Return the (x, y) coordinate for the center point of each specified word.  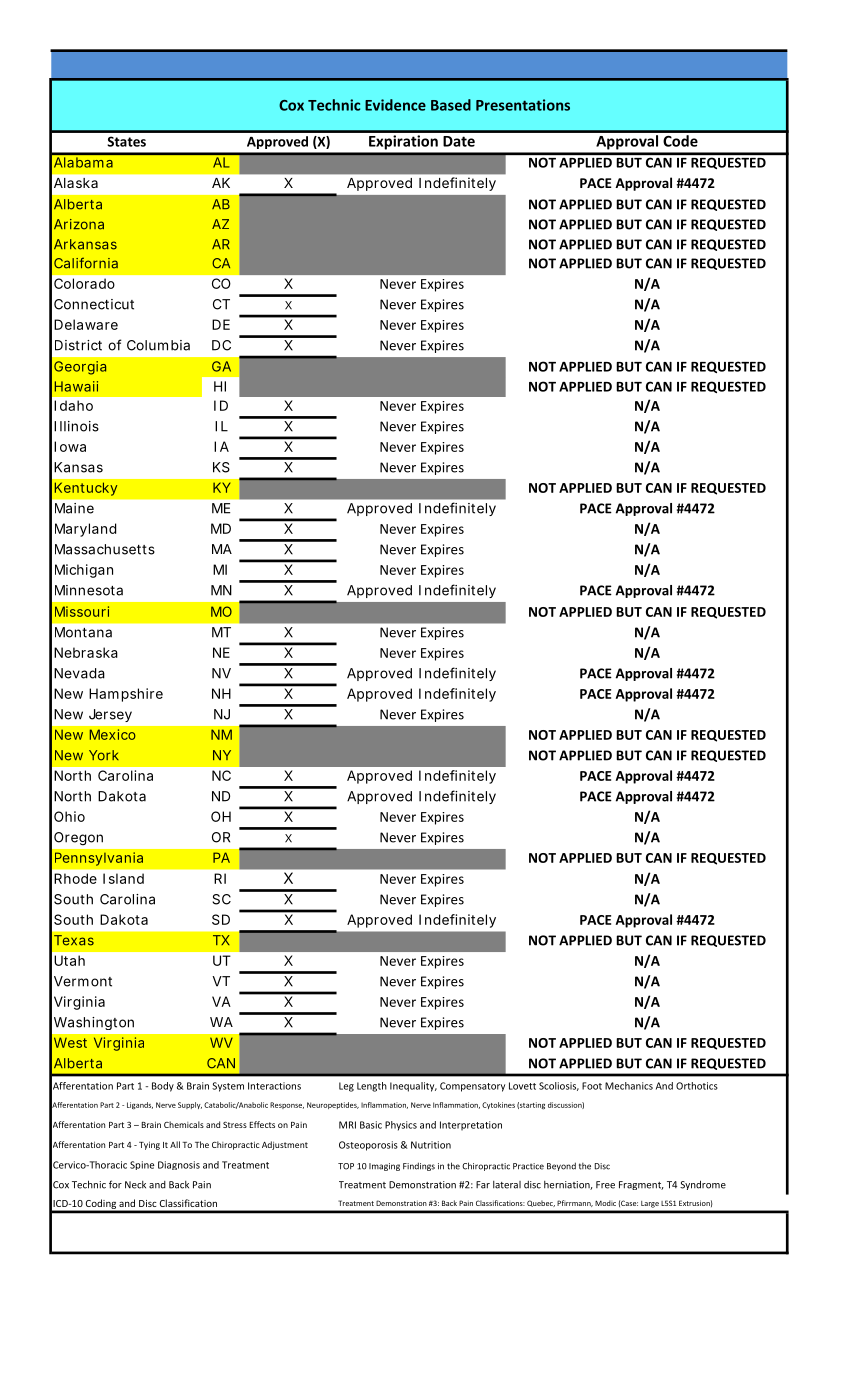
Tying (149, 1145)
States (126, 141)
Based (451, 105)
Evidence (395, 105)
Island (123, 878)
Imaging (384, 1167)
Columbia (158, 345)
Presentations (523, 105)
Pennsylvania (99, 859)
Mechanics (629, 1086)
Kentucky (86, 489)
